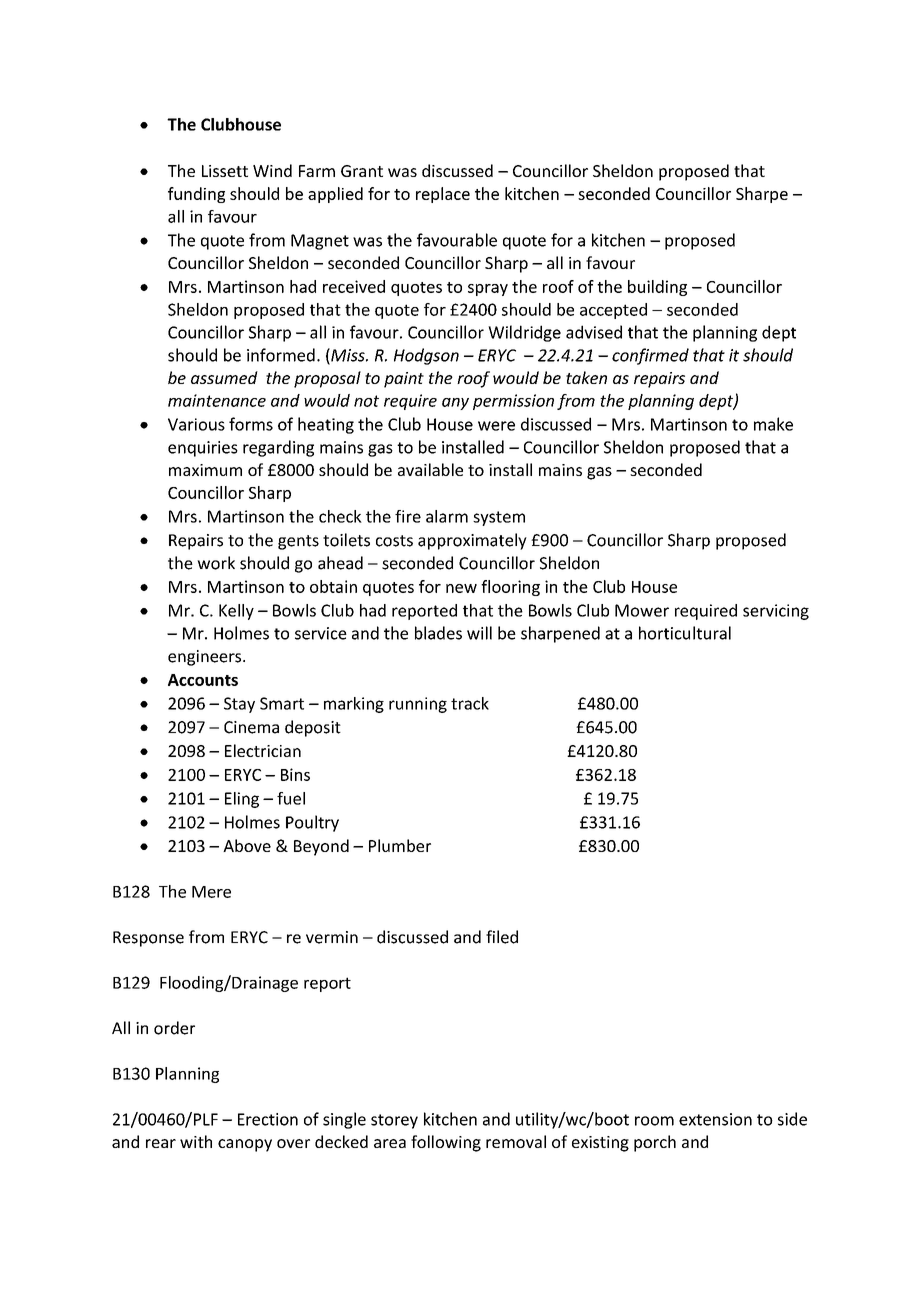 This page has height=1308, width=924. Describe the element at coordinates (715, 1119) in the page. I see `extension` at that location.
